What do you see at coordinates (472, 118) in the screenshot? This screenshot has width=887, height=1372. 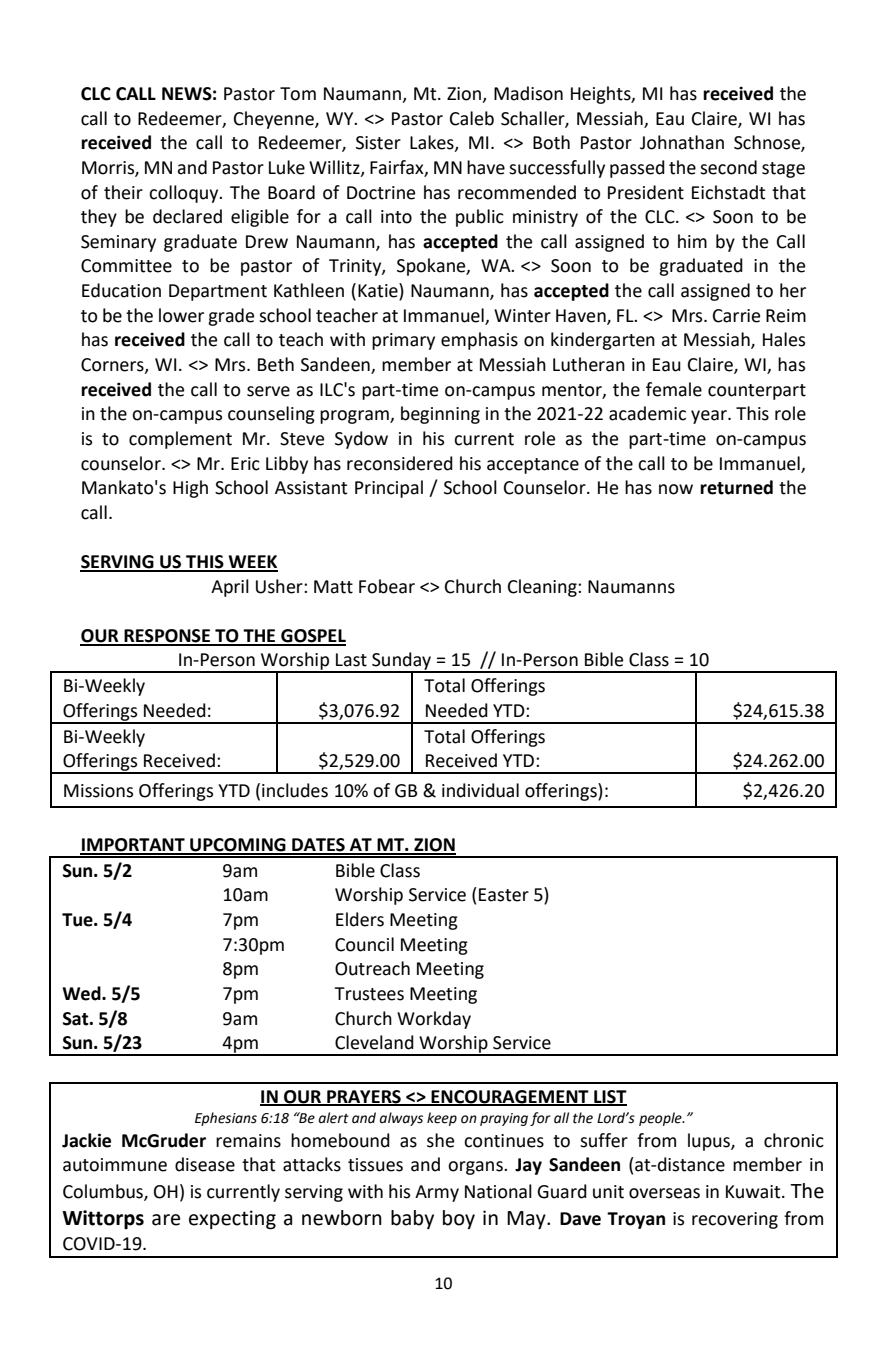 I see `Caleb` at bounding box center [472, 118].
